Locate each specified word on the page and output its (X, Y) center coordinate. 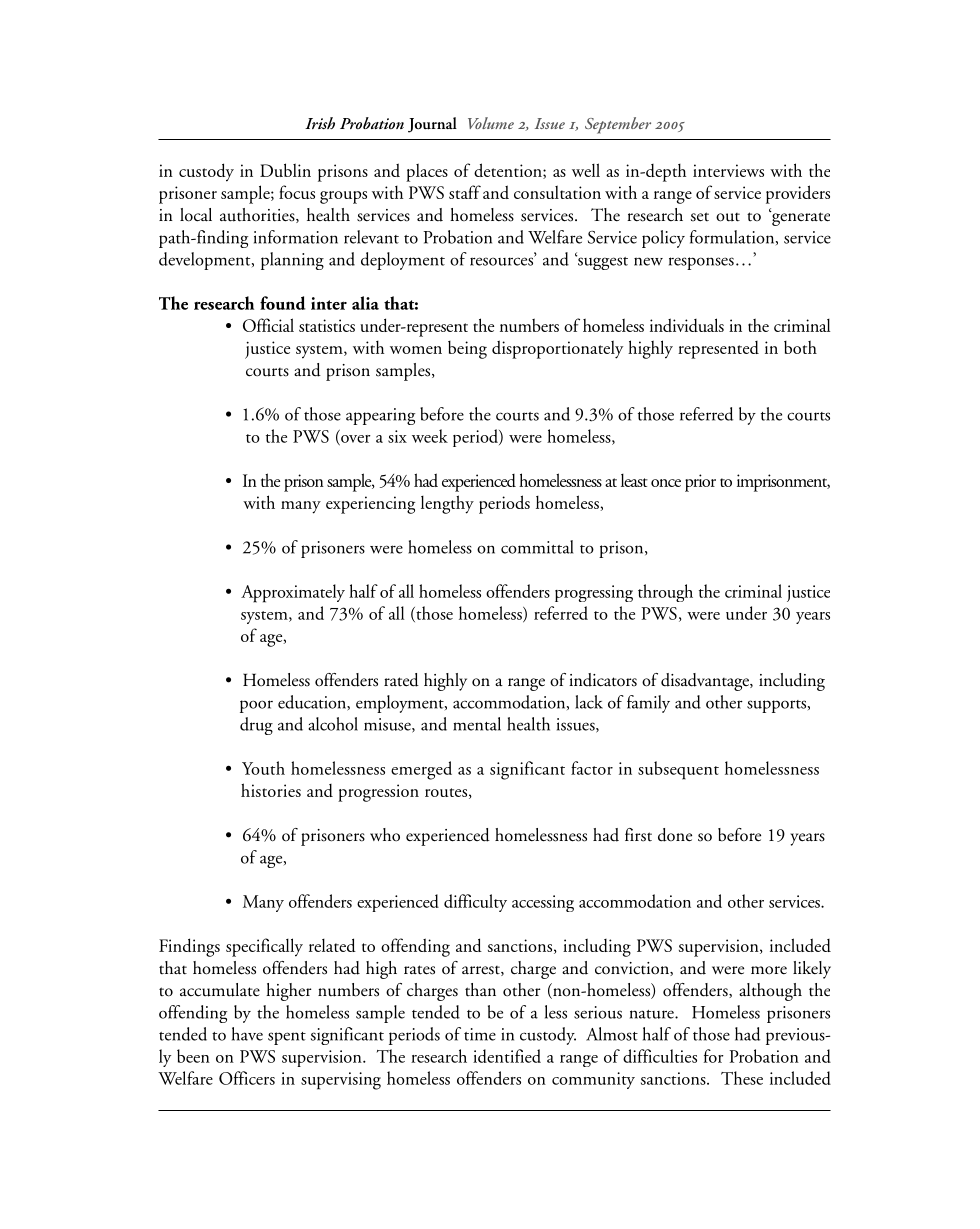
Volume (491, 123)
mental (477, 724)
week (430, 436)
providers (798, 194)
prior (700, 483)
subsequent (678, 770)
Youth (263, 768)
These (742, 1078)
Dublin (285, 170)
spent (287, 1038)
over (355, 440)
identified (507, 1056)
